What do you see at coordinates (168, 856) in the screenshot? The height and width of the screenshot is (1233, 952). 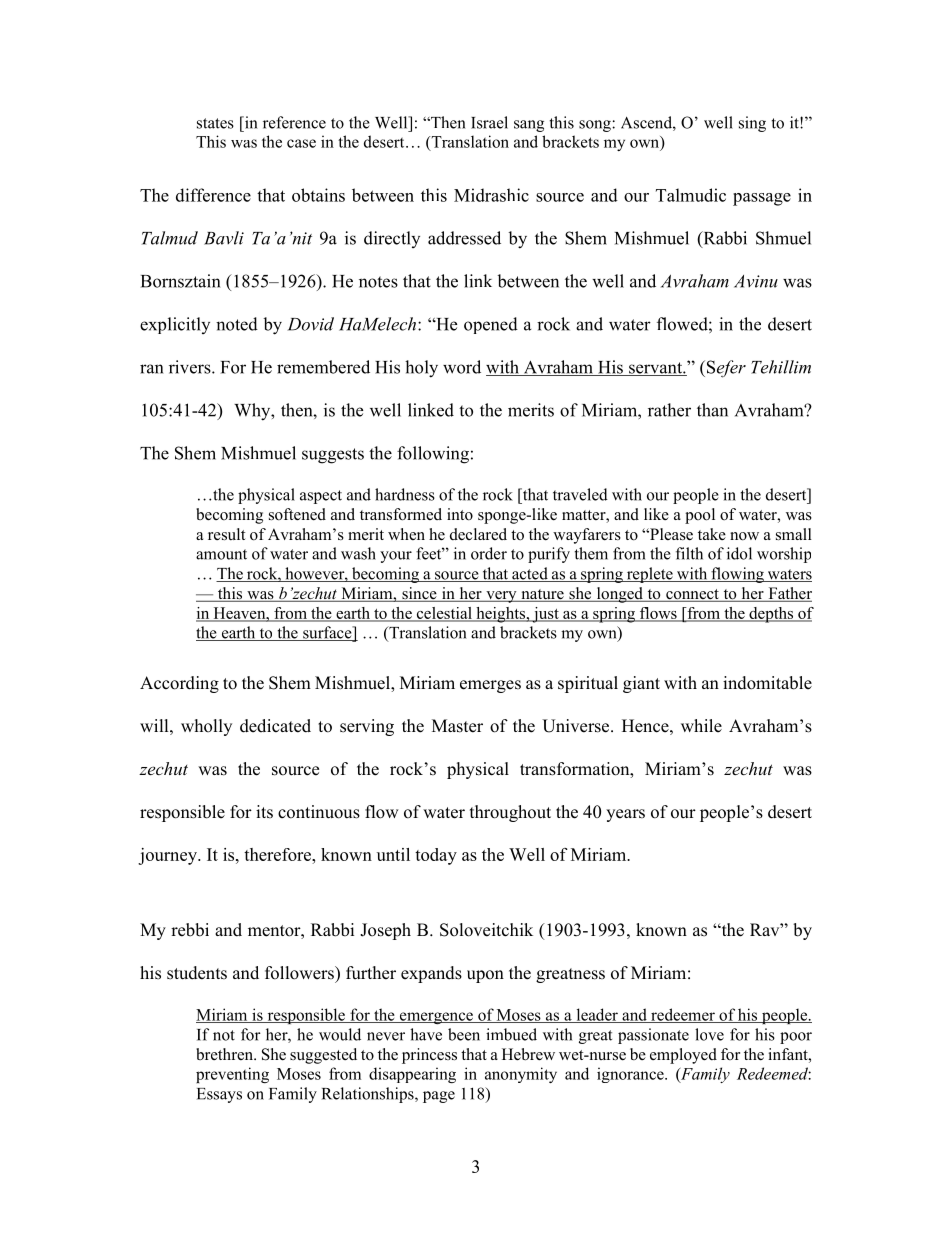 I see `journey` at bounding box center [168, 856].
